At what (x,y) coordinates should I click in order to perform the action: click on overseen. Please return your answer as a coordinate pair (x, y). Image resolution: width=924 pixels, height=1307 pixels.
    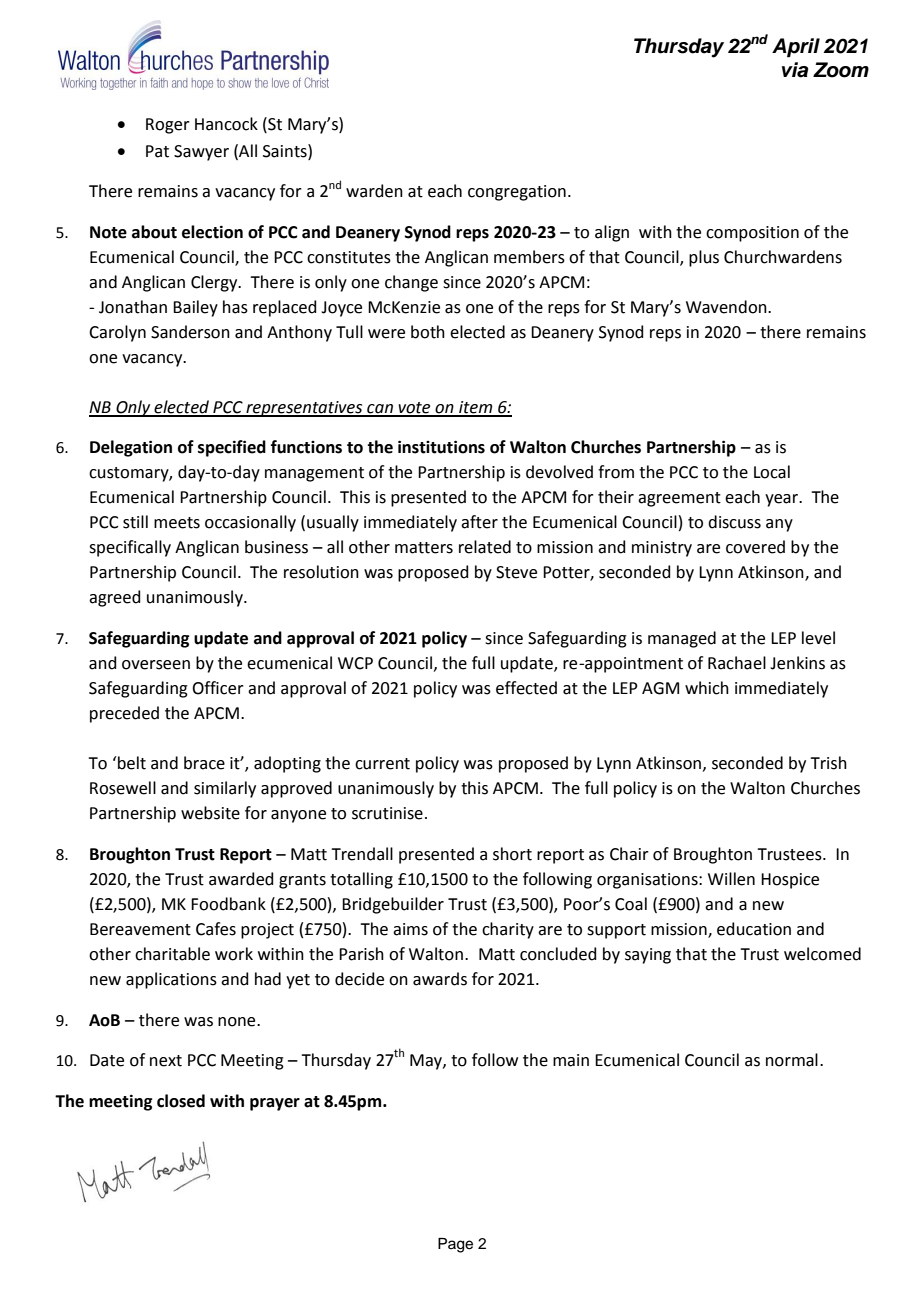
    Looking at the image, I should click on (156, 665).
